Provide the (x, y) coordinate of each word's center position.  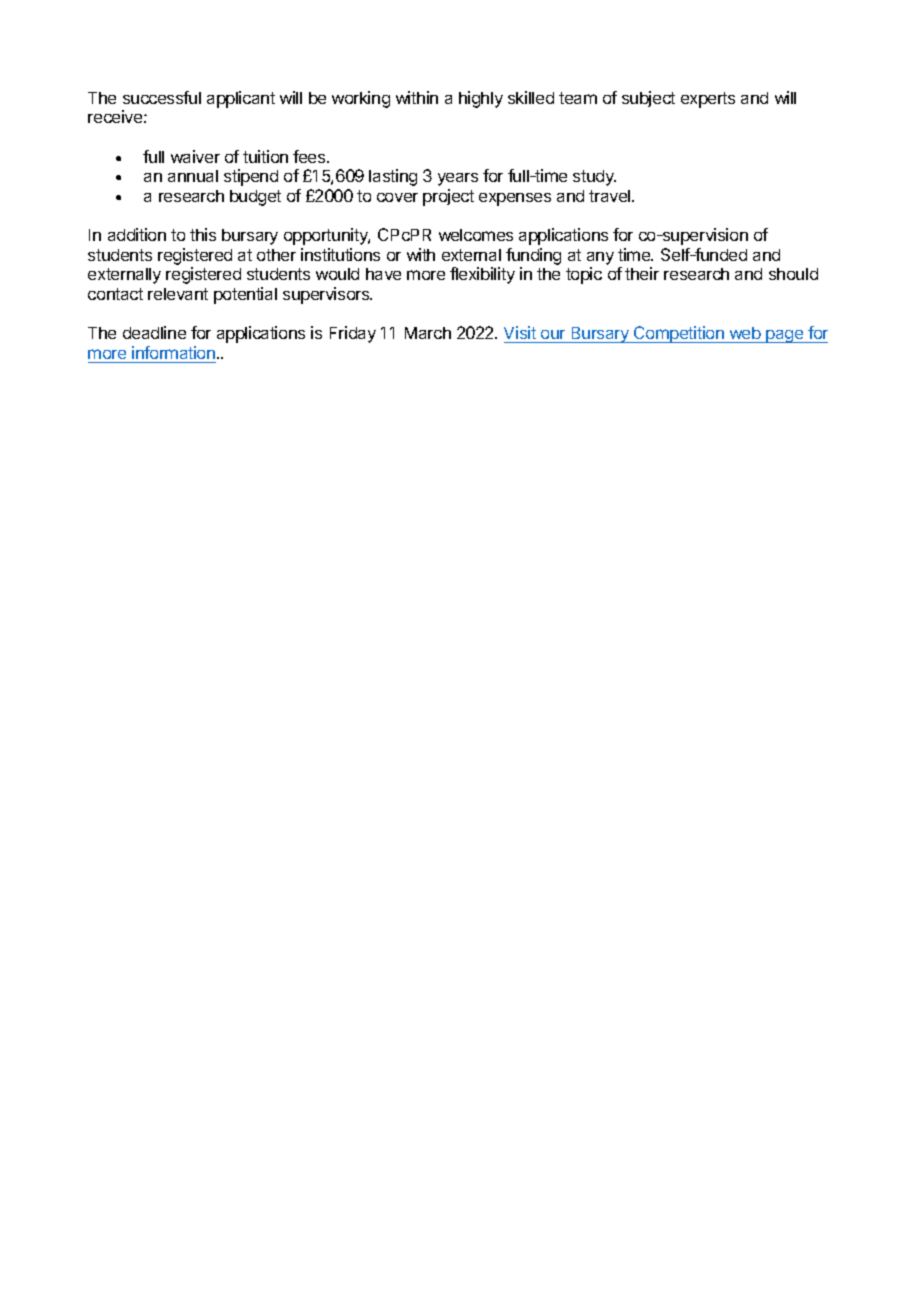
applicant (241, 99)
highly (481, 99)
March (428, 333)
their (642, 273)
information (173, 352)
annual (193, 176)
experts (708, 100)
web (745, 335)
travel (611, 196)
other (276, 255)
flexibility (482, 275)
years (458, 179)
